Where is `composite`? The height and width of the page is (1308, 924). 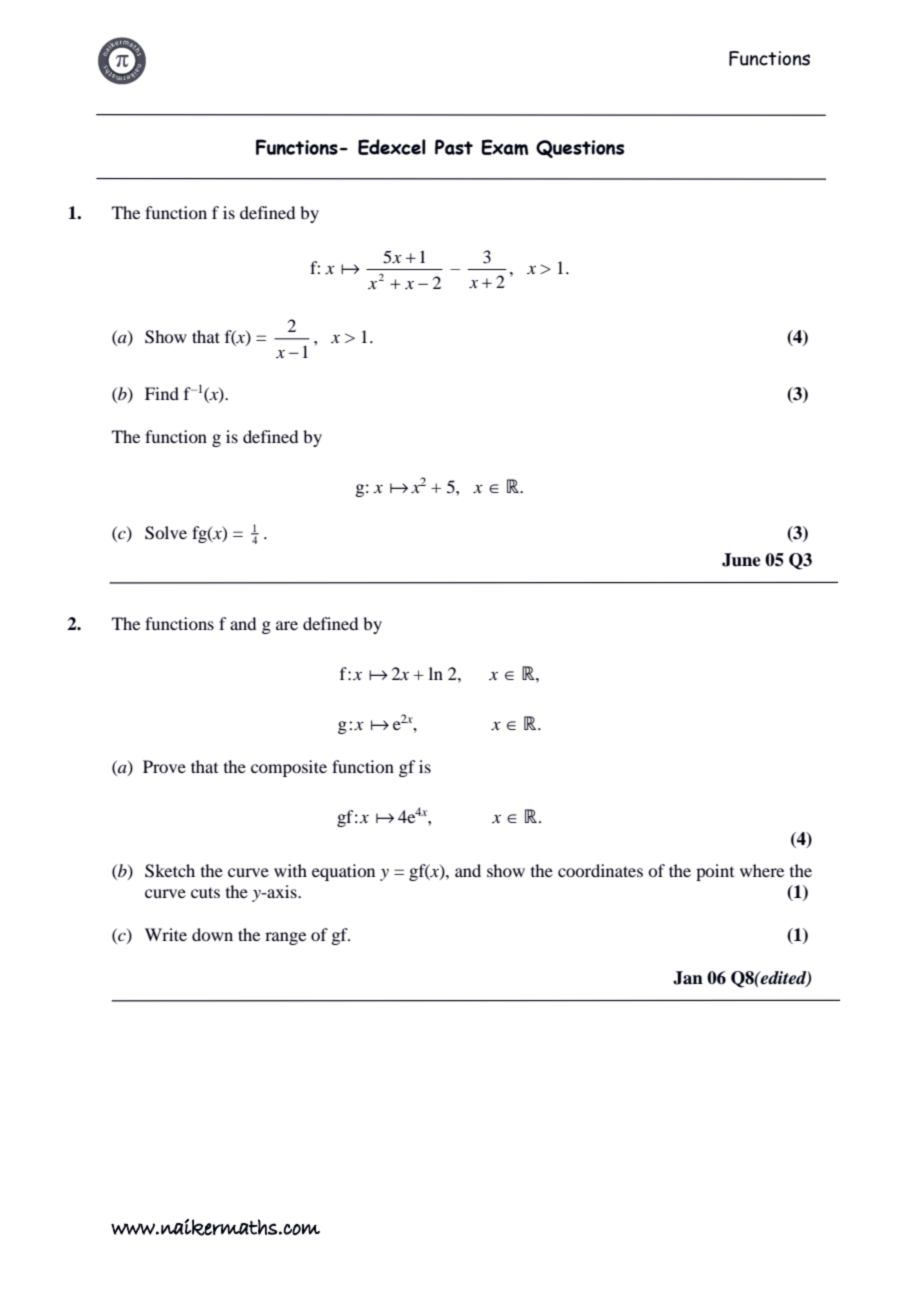 composite is located at coordinates (289, 768).
